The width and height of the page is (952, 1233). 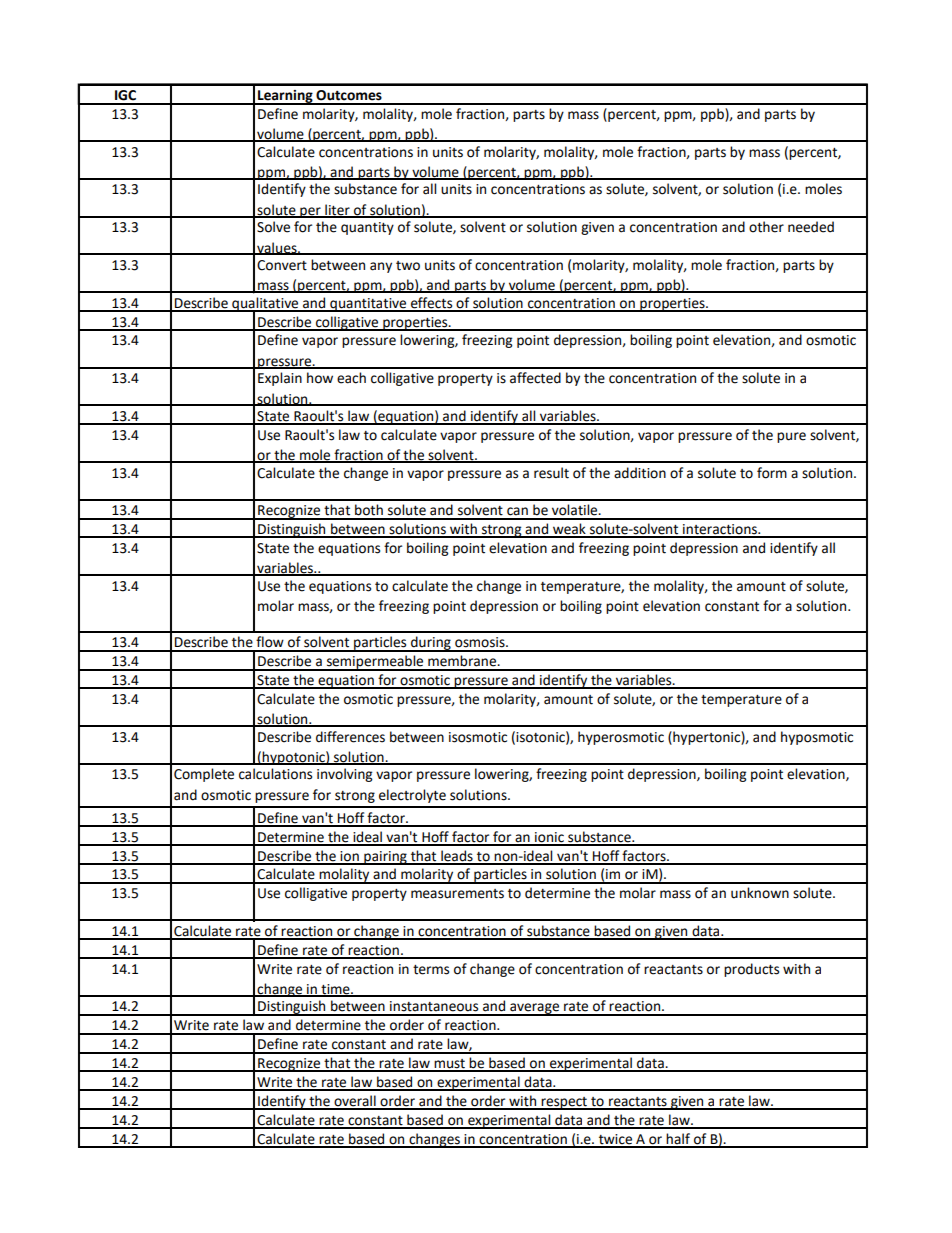 What do you see at coordinates (431, 644) in the page?
I see `during` at bounding box center [431, 644].
